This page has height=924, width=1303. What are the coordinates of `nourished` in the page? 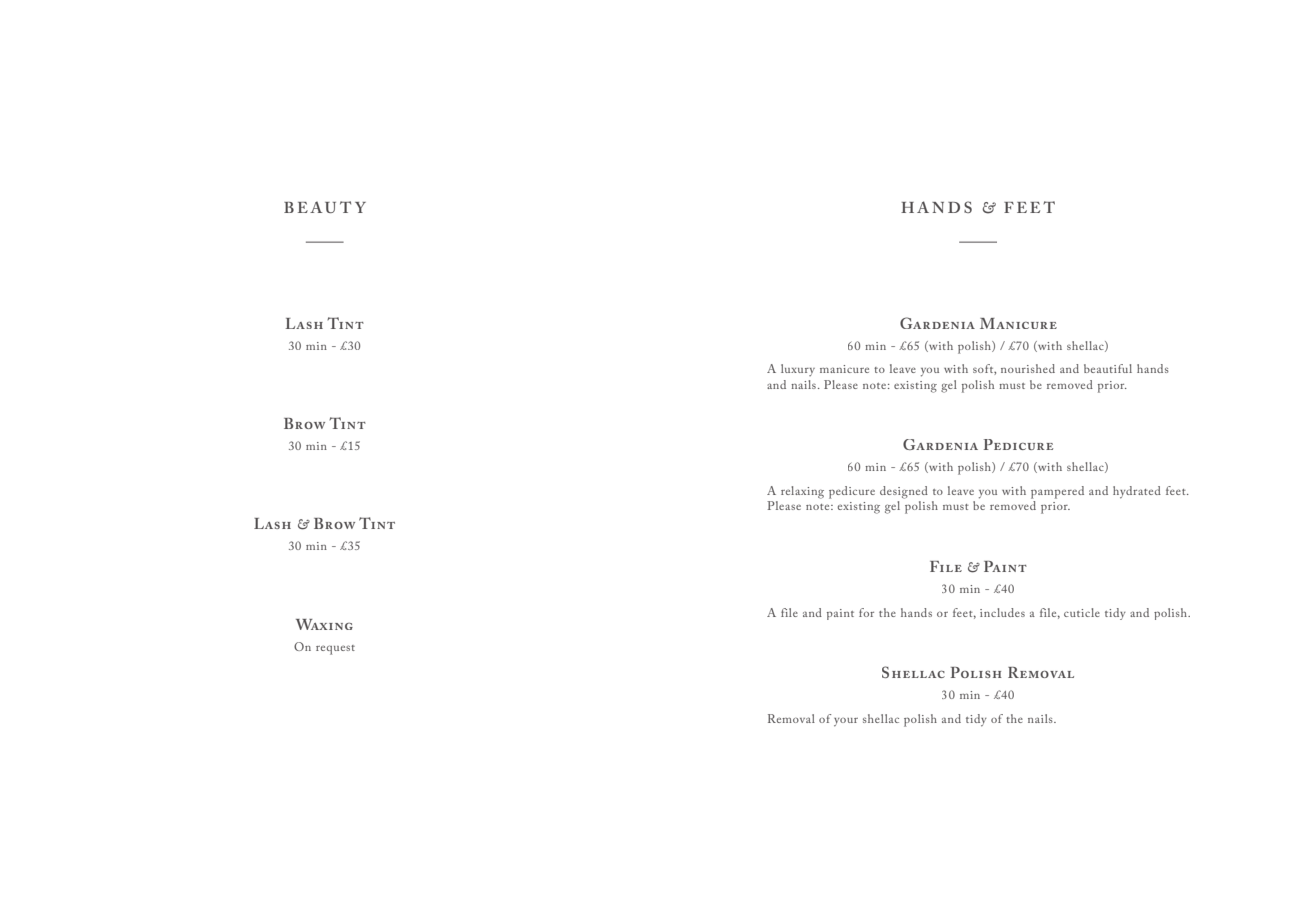 It's located at (1028, 368).
